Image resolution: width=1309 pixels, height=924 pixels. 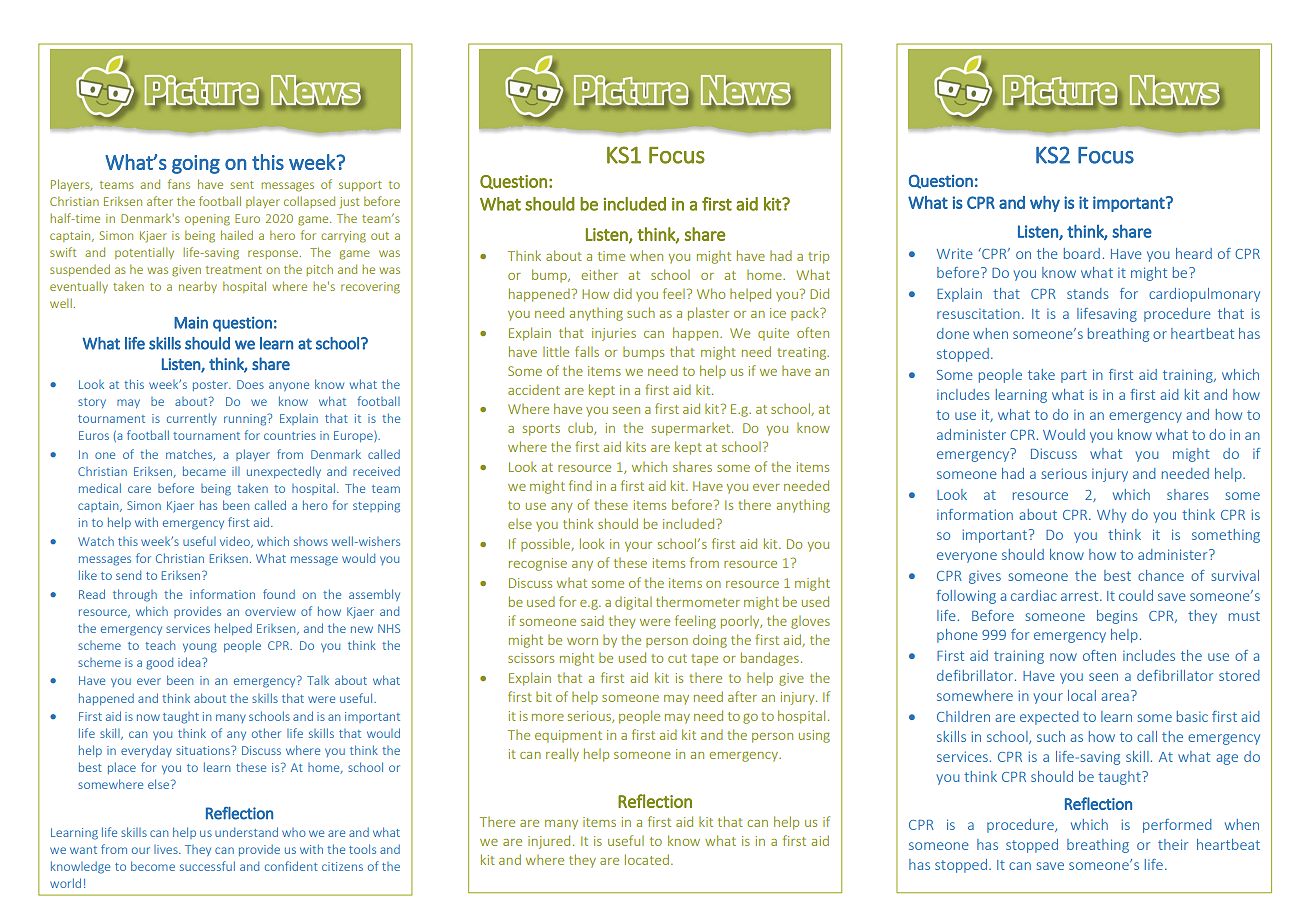 I want to click on successful, so click(x=207, y=866).
